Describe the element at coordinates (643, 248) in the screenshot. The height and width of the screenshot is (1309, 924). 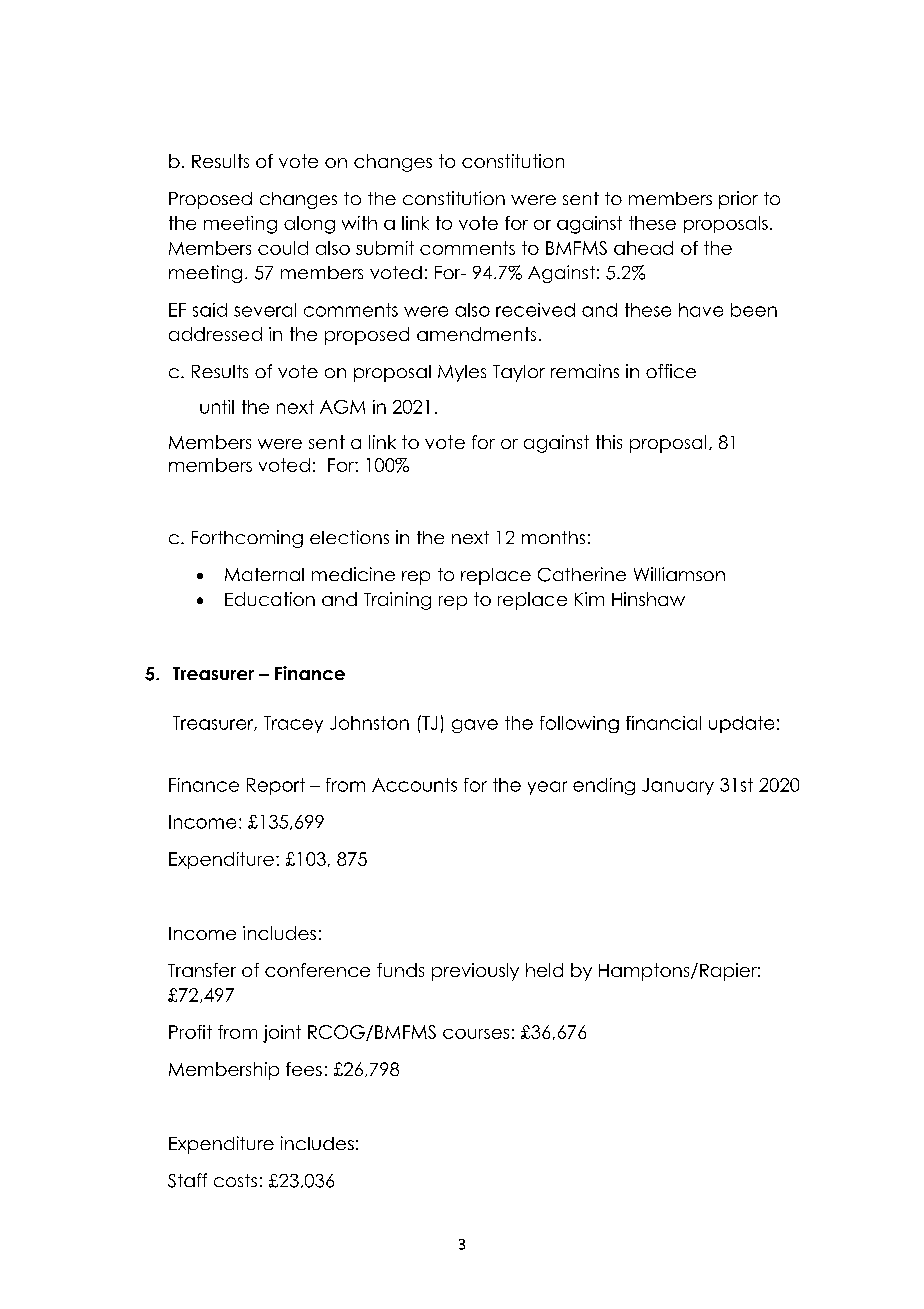
I see `ahead` at that location.
